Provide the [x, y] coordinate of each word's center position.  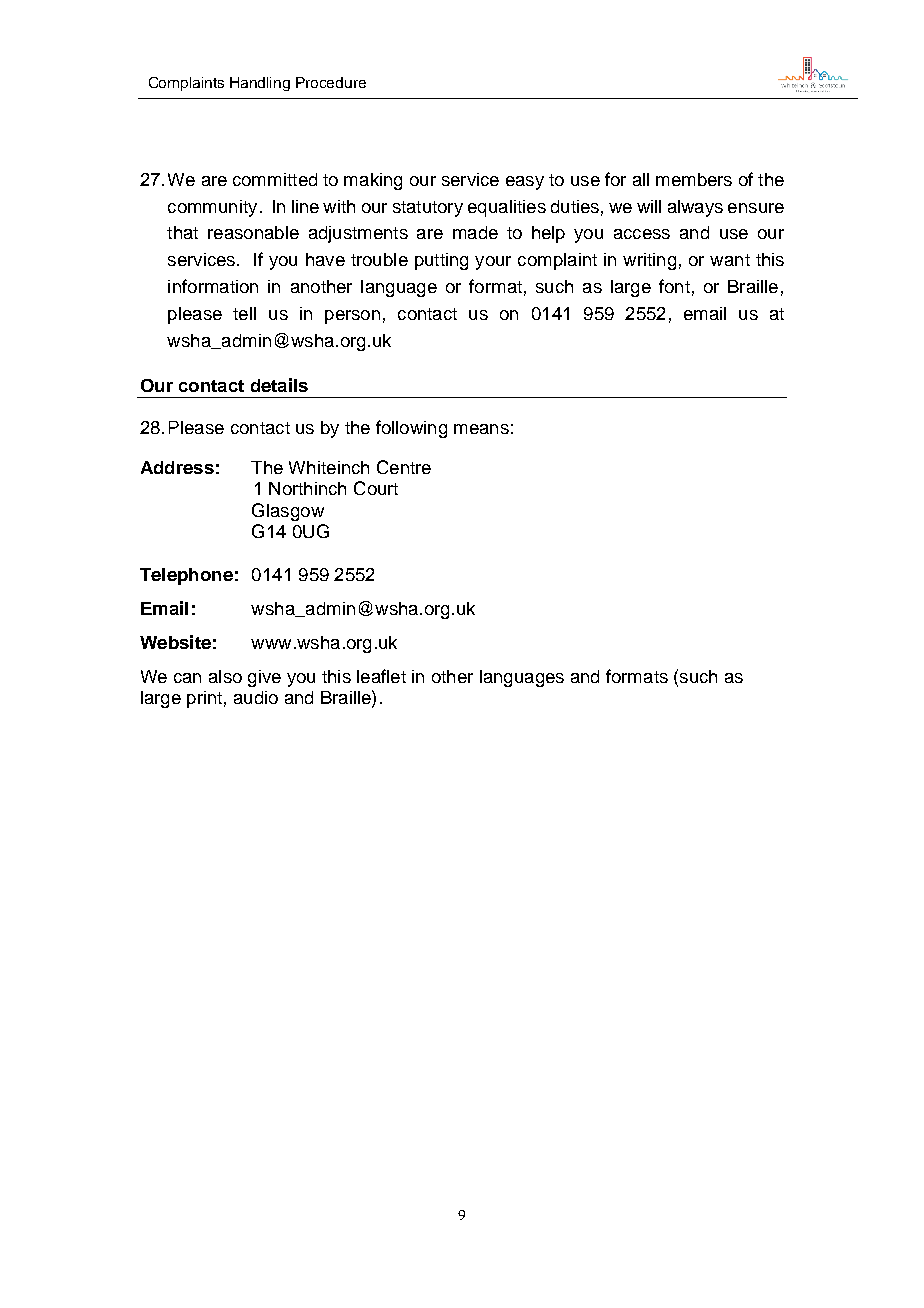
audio [256, 697]
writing [649, 261]
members [694, 179]
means [481, 429]
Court [376, 488]
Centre [404, 467]
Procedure [331, 82]
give [264, 678]
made [475, 232]
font [674, 286]
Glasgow [288, 512]
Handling [260, 84]
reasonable [253, 232]
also [225, 676]
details [279, 385]
